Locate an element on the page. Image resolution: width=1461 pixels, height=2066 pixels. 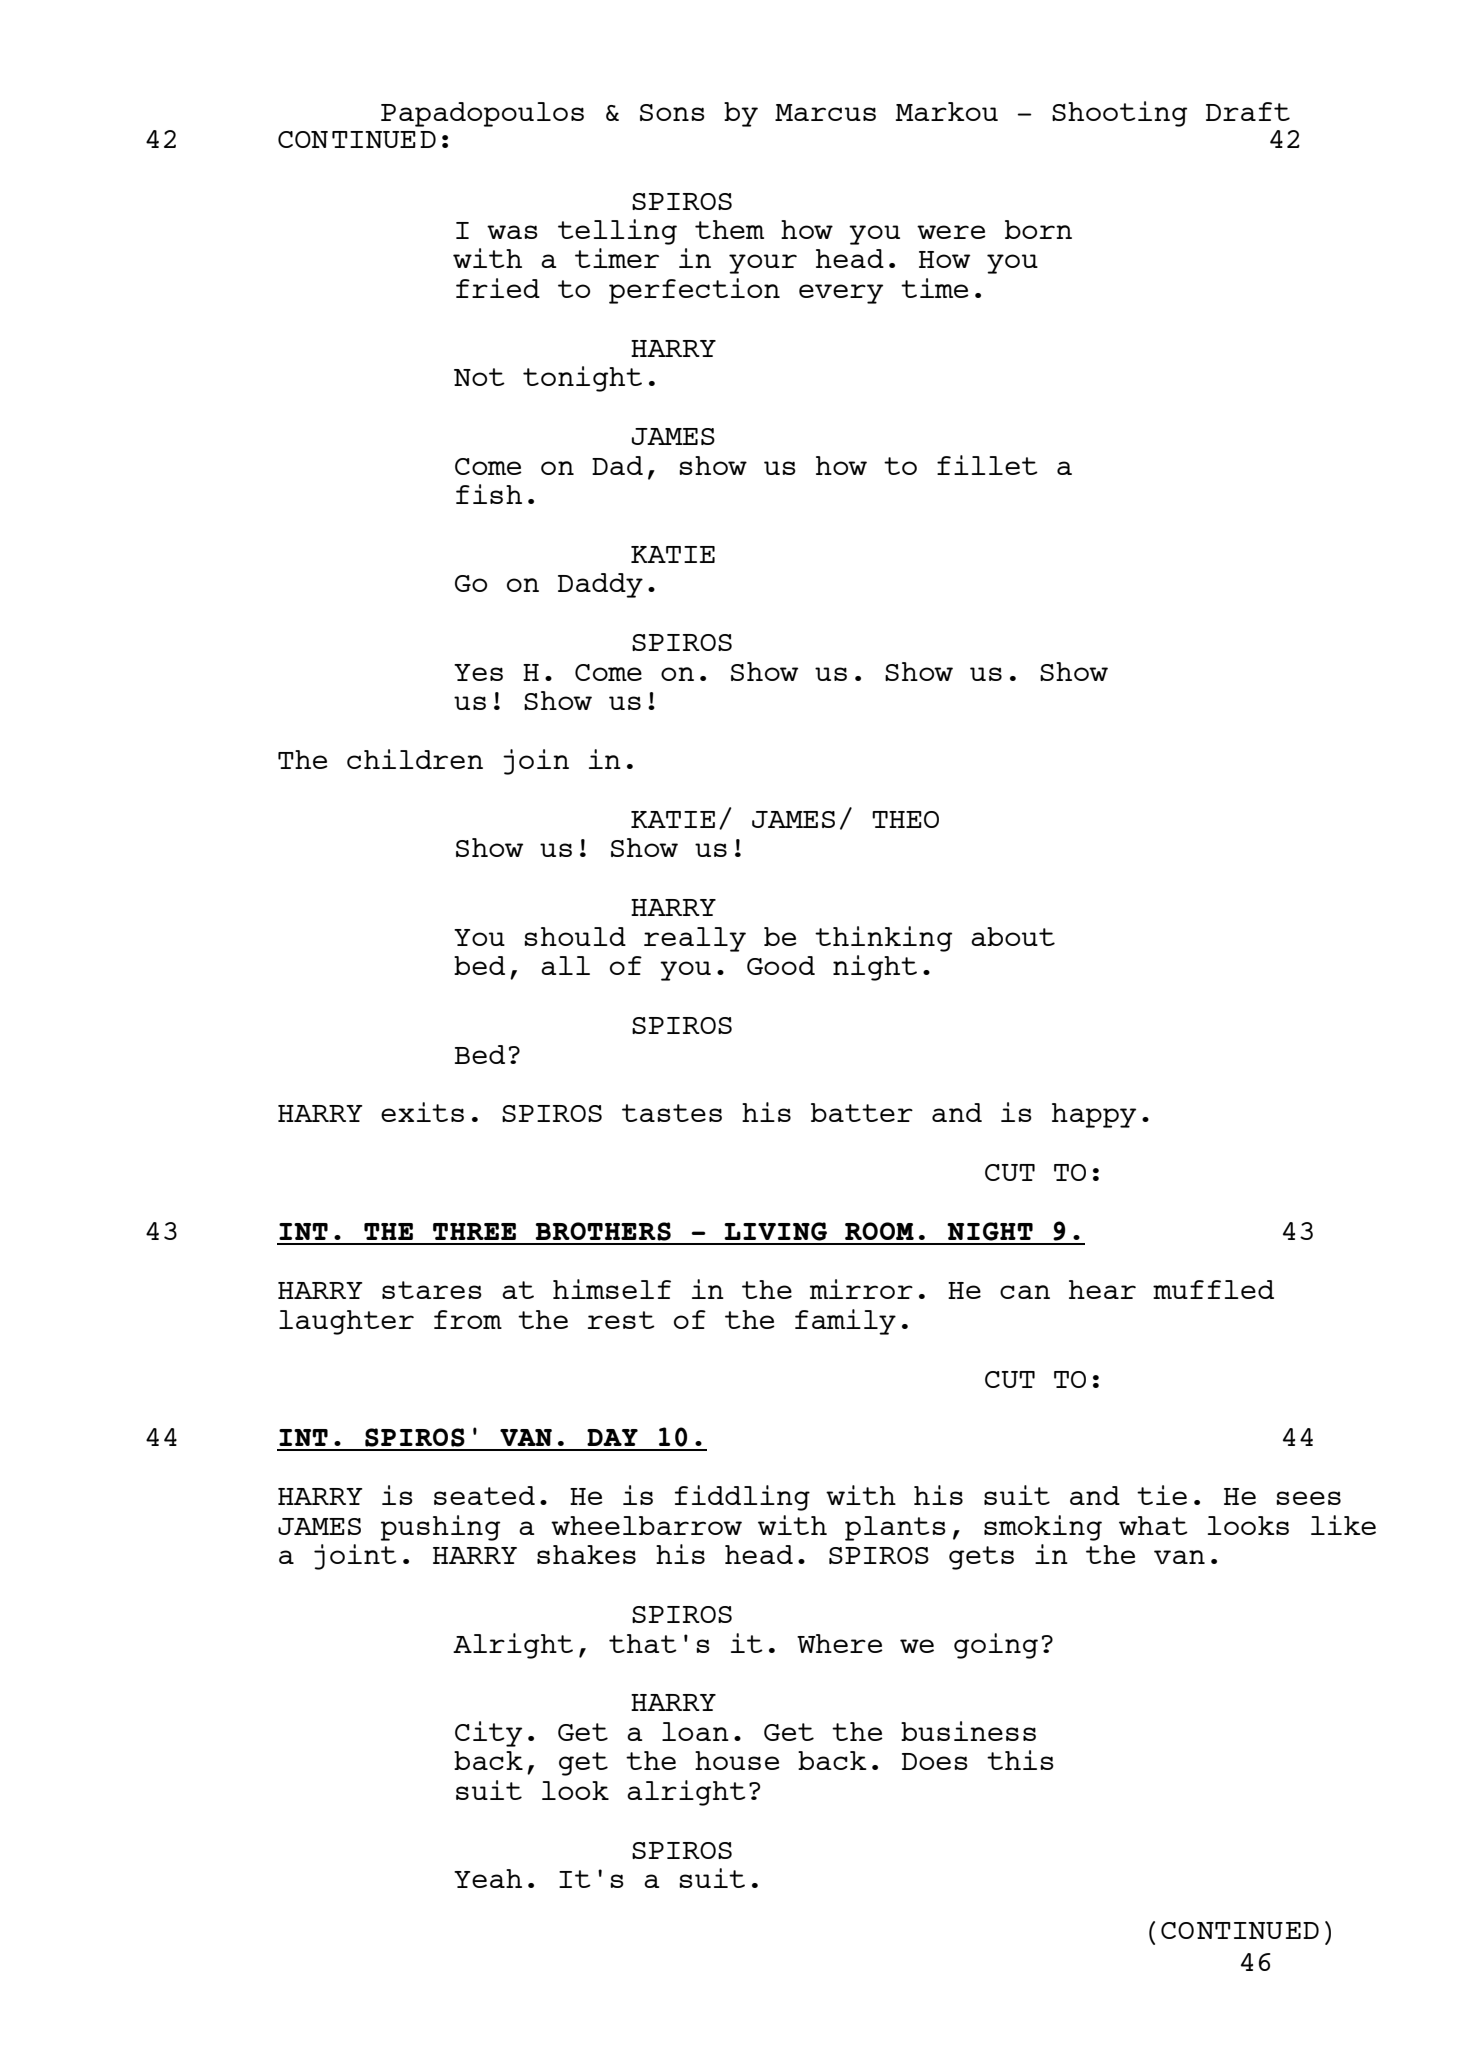
THEO is located at coordinates (905, 819).
